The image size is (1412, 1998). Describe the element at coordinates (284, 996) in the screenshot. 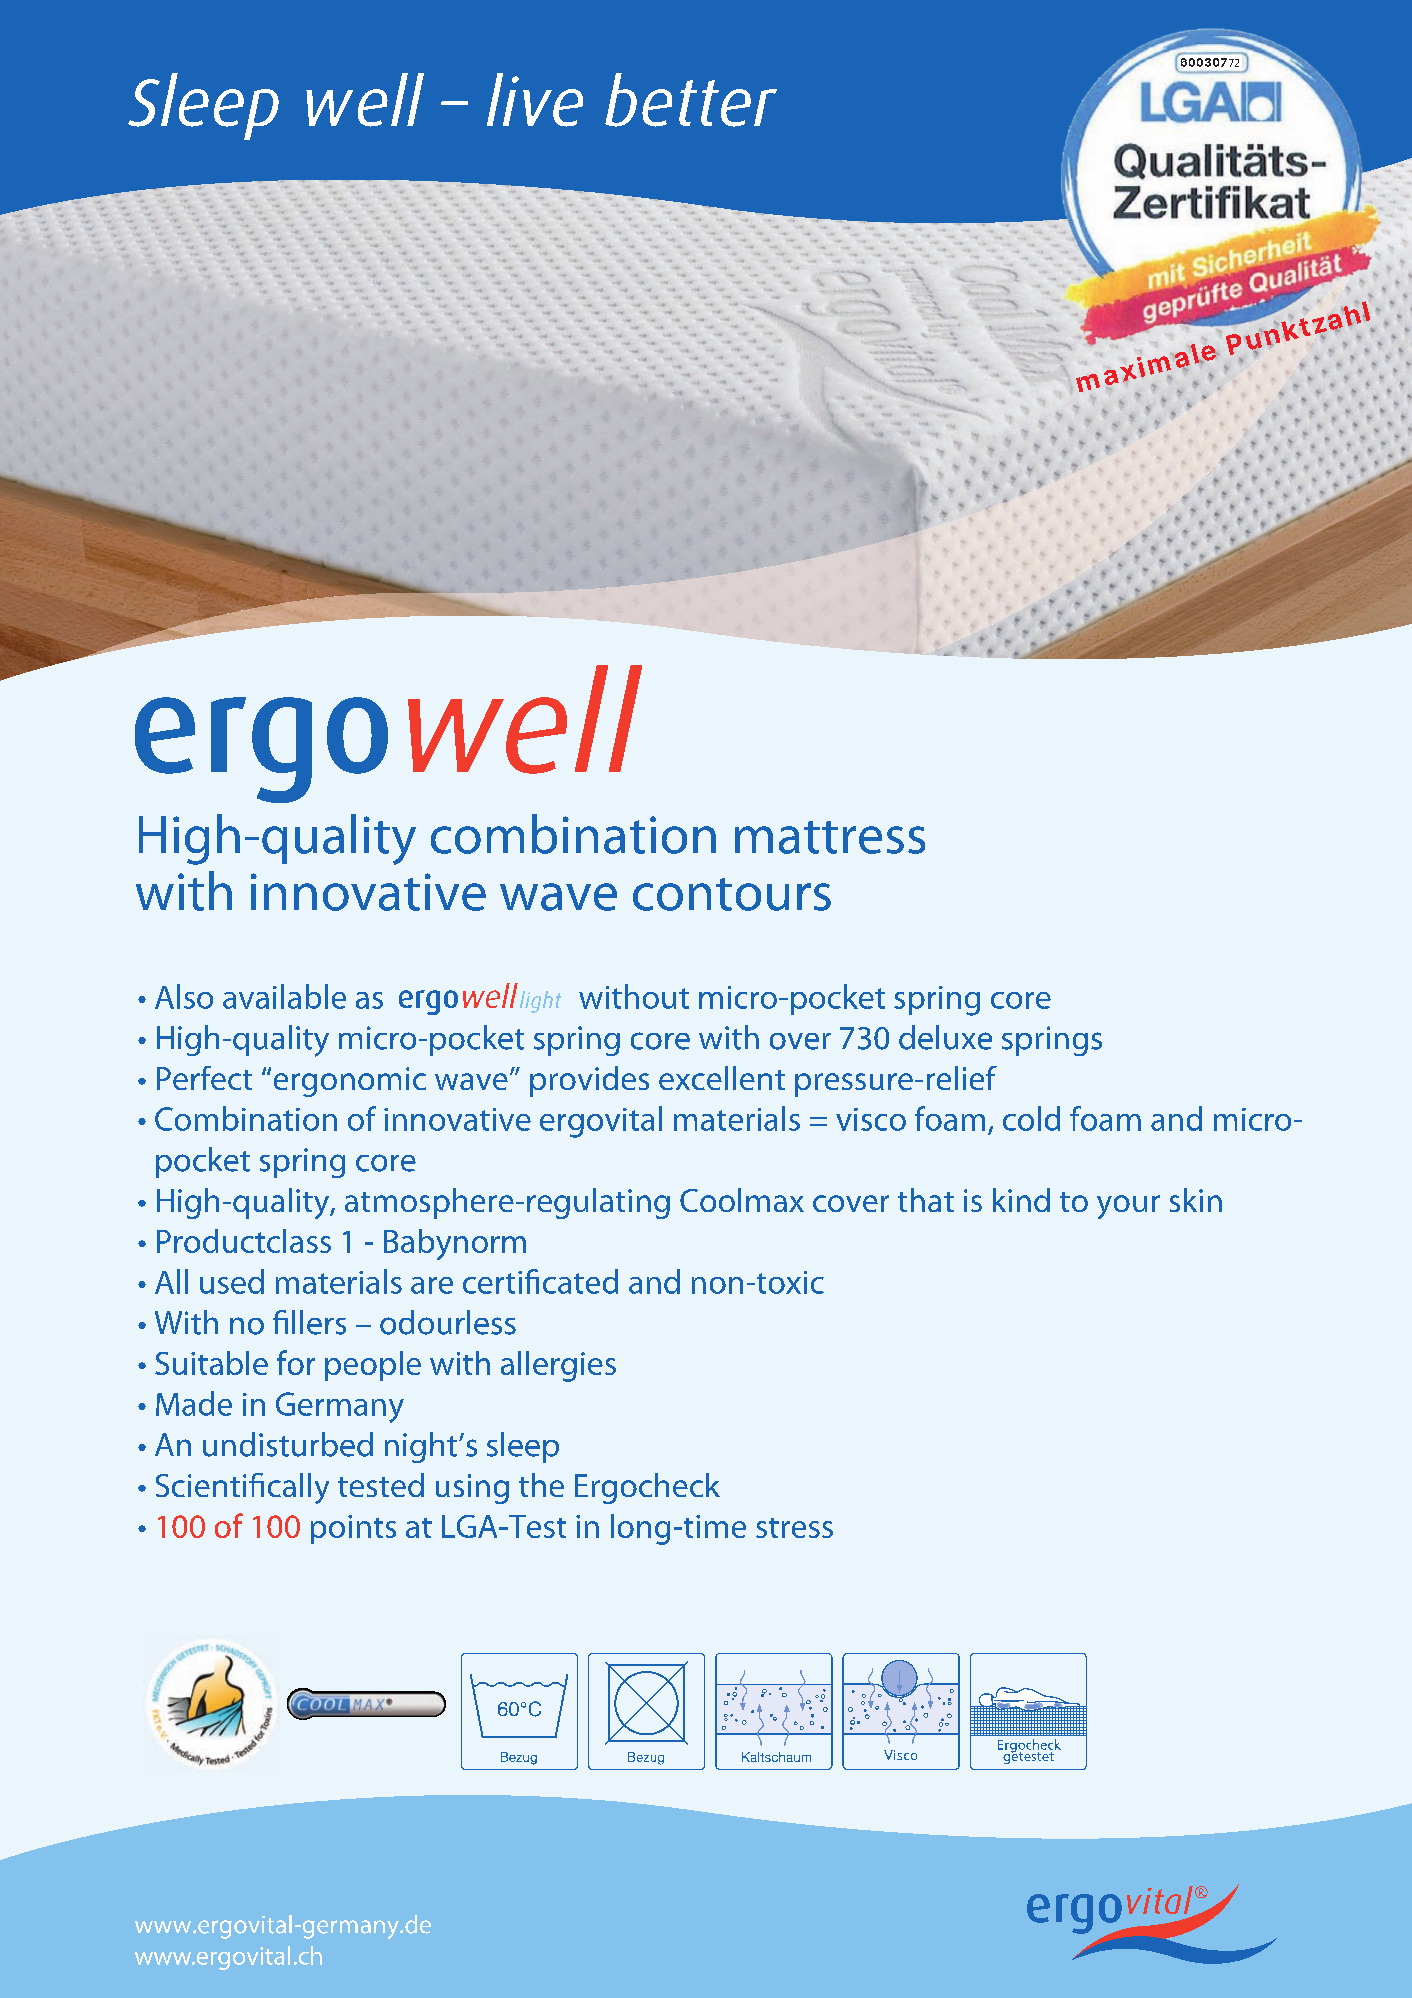

I see `available` at that location.
